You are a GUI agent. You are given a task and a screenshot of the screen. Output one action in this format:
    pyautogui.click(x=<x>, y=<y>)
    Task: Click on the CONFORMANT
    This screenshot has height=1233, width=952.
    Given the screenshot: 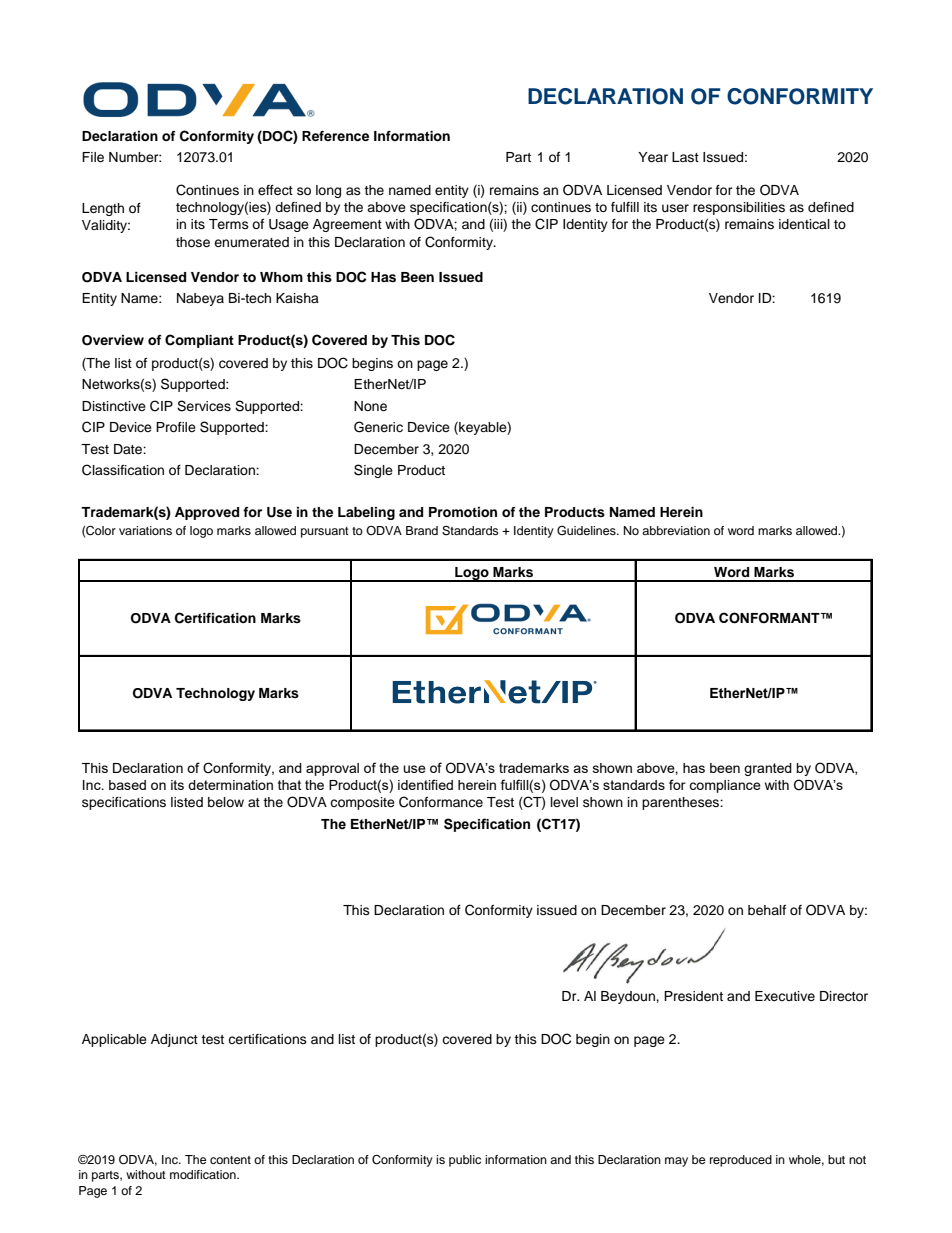 What is the action you would take?
    pyautogui.click(x=770, y=618)
